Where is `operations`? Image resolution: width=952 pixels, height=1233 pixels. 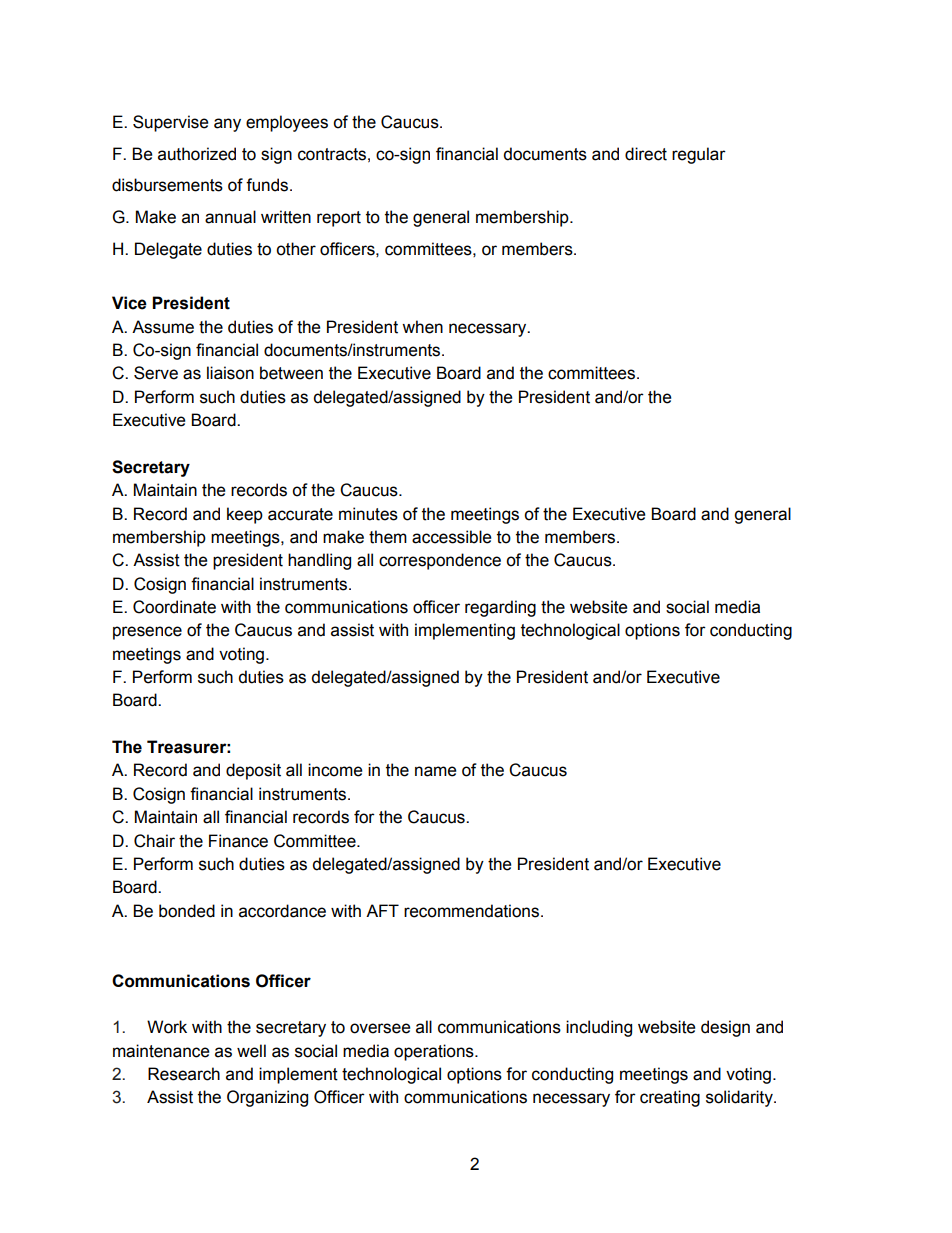
operations is located at coordinates (435, 1052).
